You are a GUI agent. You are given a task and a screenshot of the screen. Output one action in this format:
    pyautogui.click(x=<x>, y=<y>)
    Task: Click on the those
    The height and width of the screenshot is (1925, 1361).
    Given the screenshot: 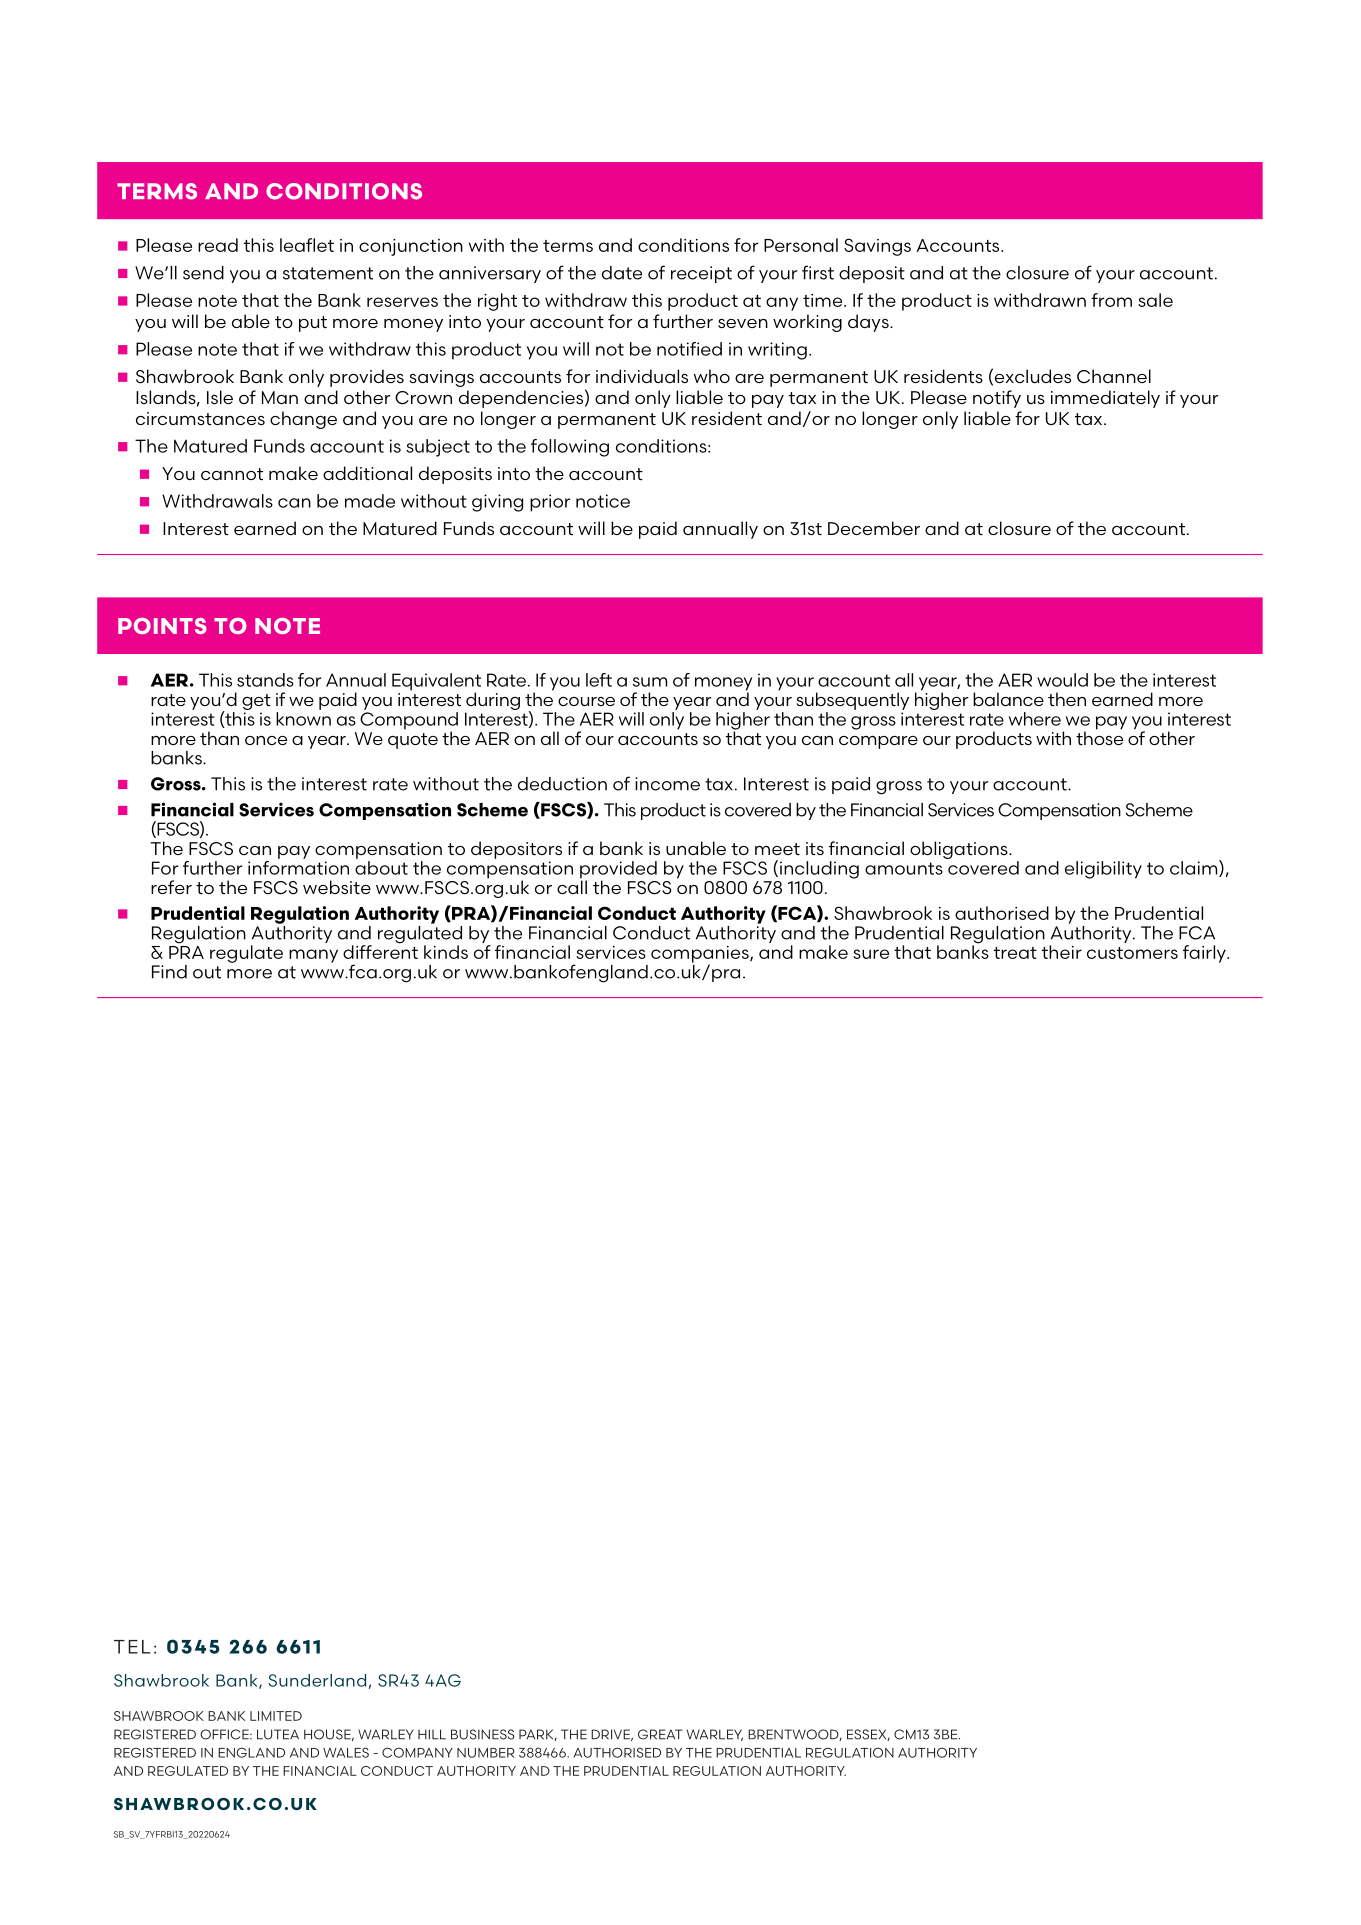 What is the action you would take?
    pyautogui.click(x=1099, y=737)
